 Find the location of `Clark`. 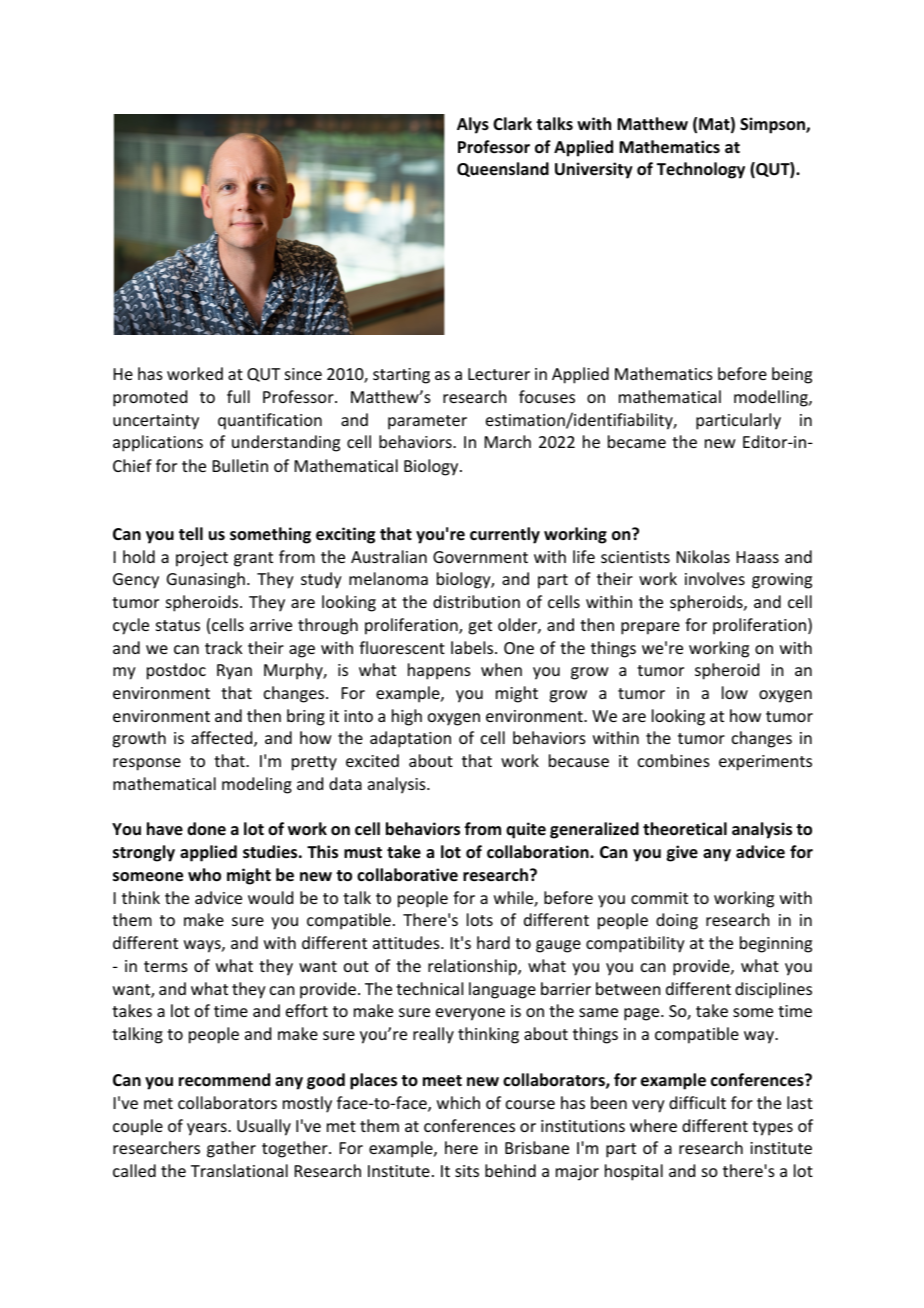

Clark is located at coordinates (512, 123).
